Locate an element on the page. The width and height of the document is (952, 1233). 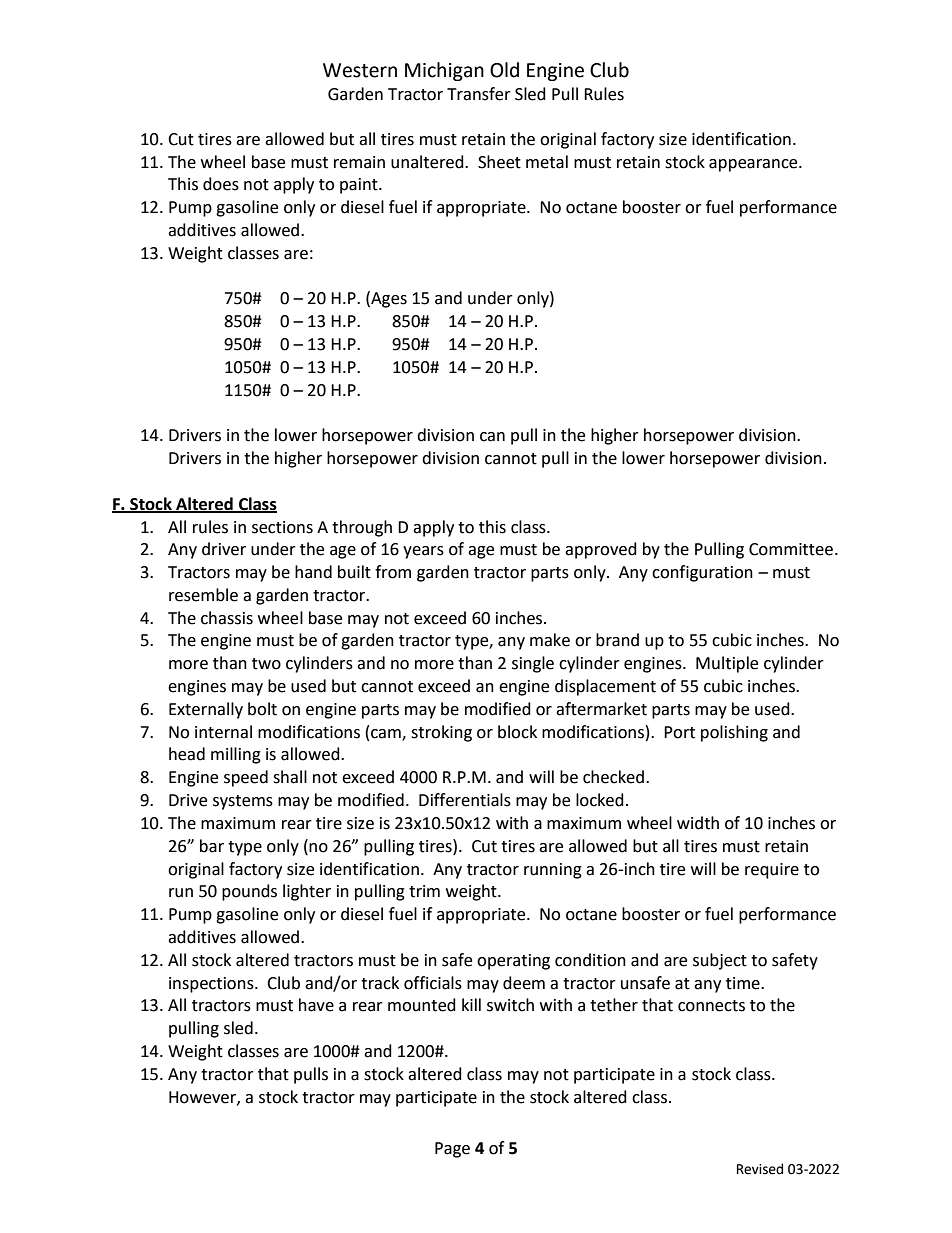
make is located at coordinates (550, 640).
